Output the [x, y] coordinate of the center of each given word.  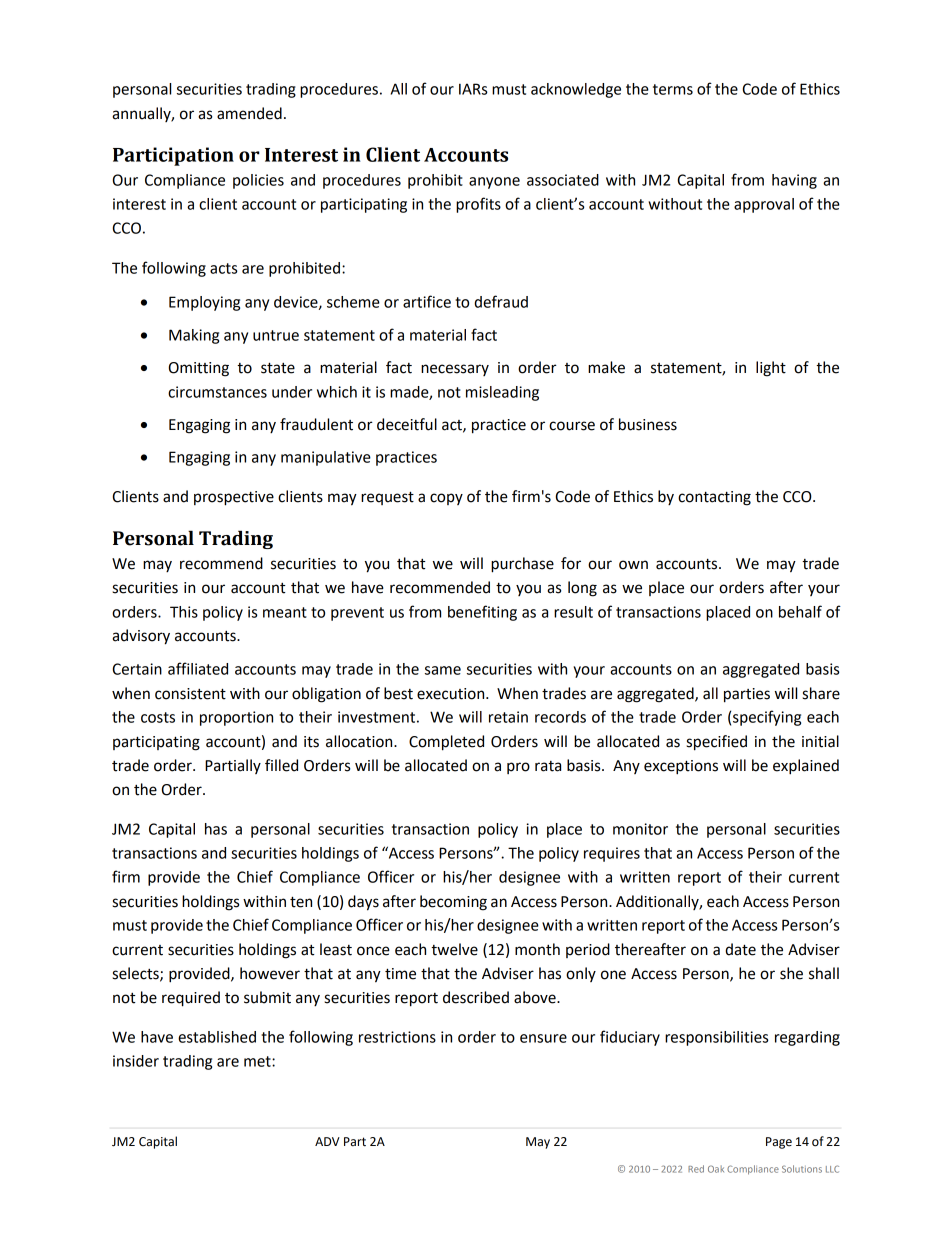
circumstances [217, 392]
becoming [453, 903]
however [270, 973]
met [258, 1061]
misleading [502, 393]
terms [673, 89]
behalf [800, 611]
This [184, 612]
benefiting [482, 613]
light [771, 369]
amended [249, 113]
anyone [494, 183]
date [740, 949]
